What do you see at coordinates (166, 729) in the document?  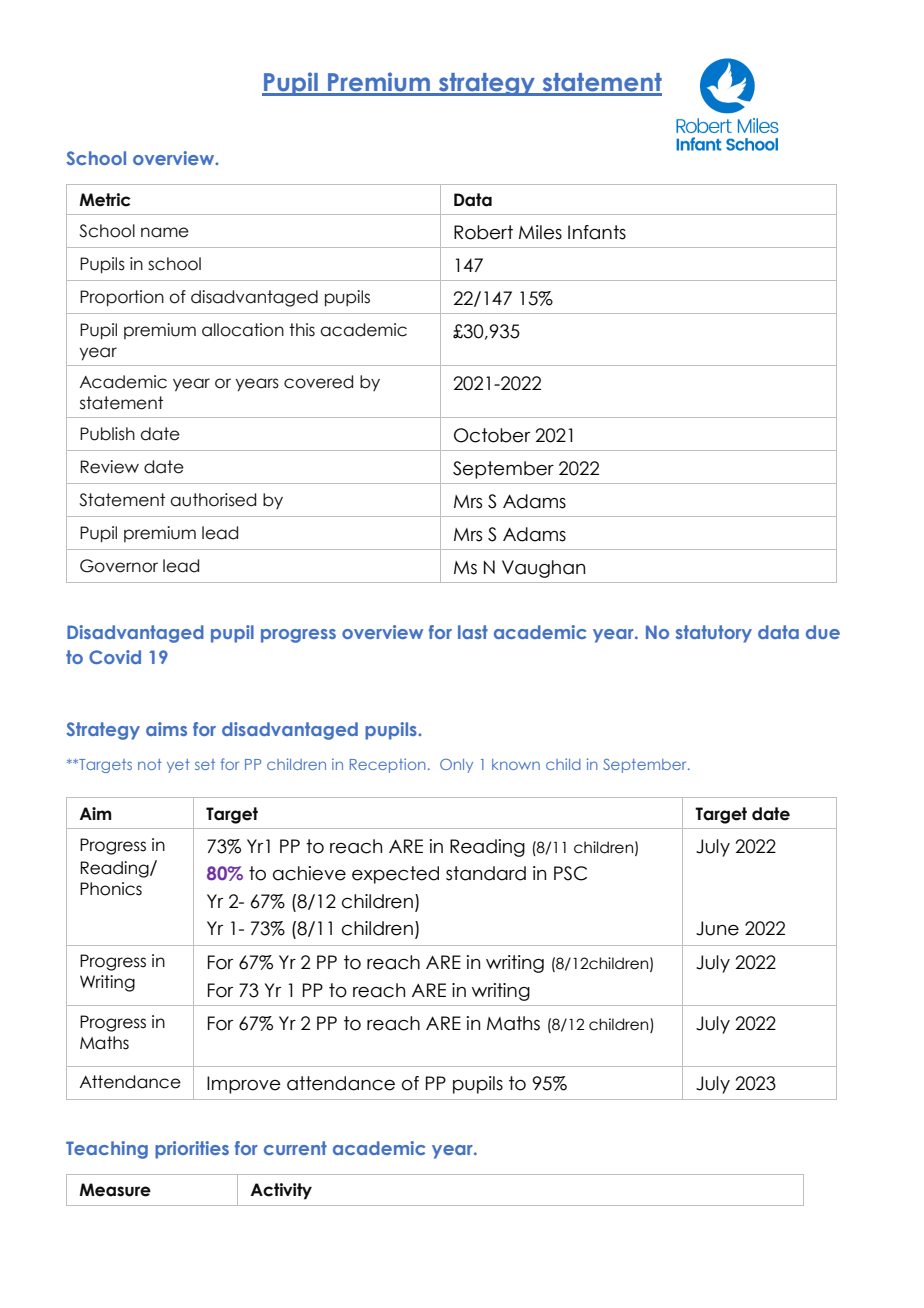 I see `aims` at bounding box center [166, 729].
